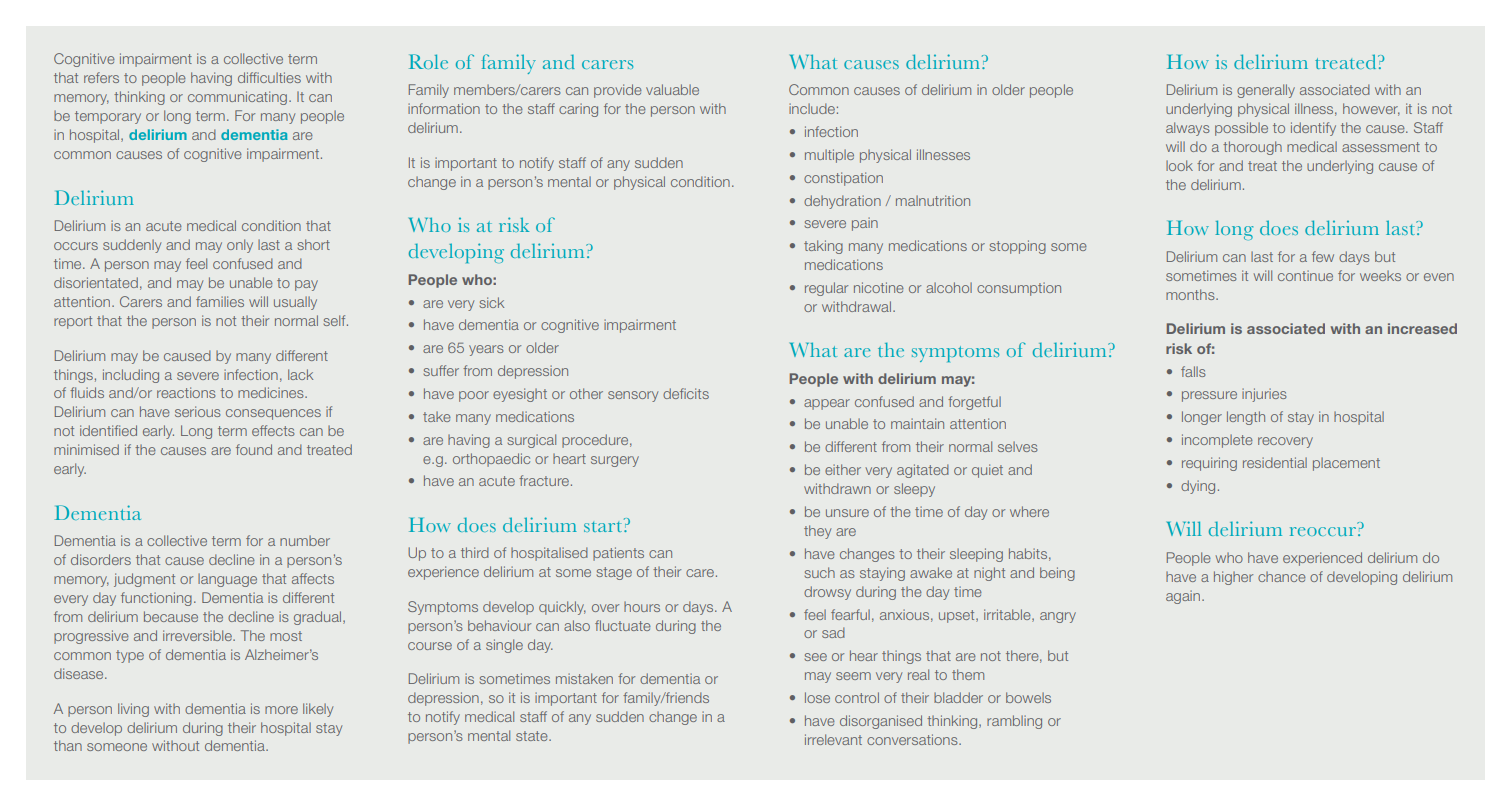 This image has height=807, width=1512. What do you see at coordinates (269, 77) in the image?
I see `difficulties` at bounding box center [269, 77].
